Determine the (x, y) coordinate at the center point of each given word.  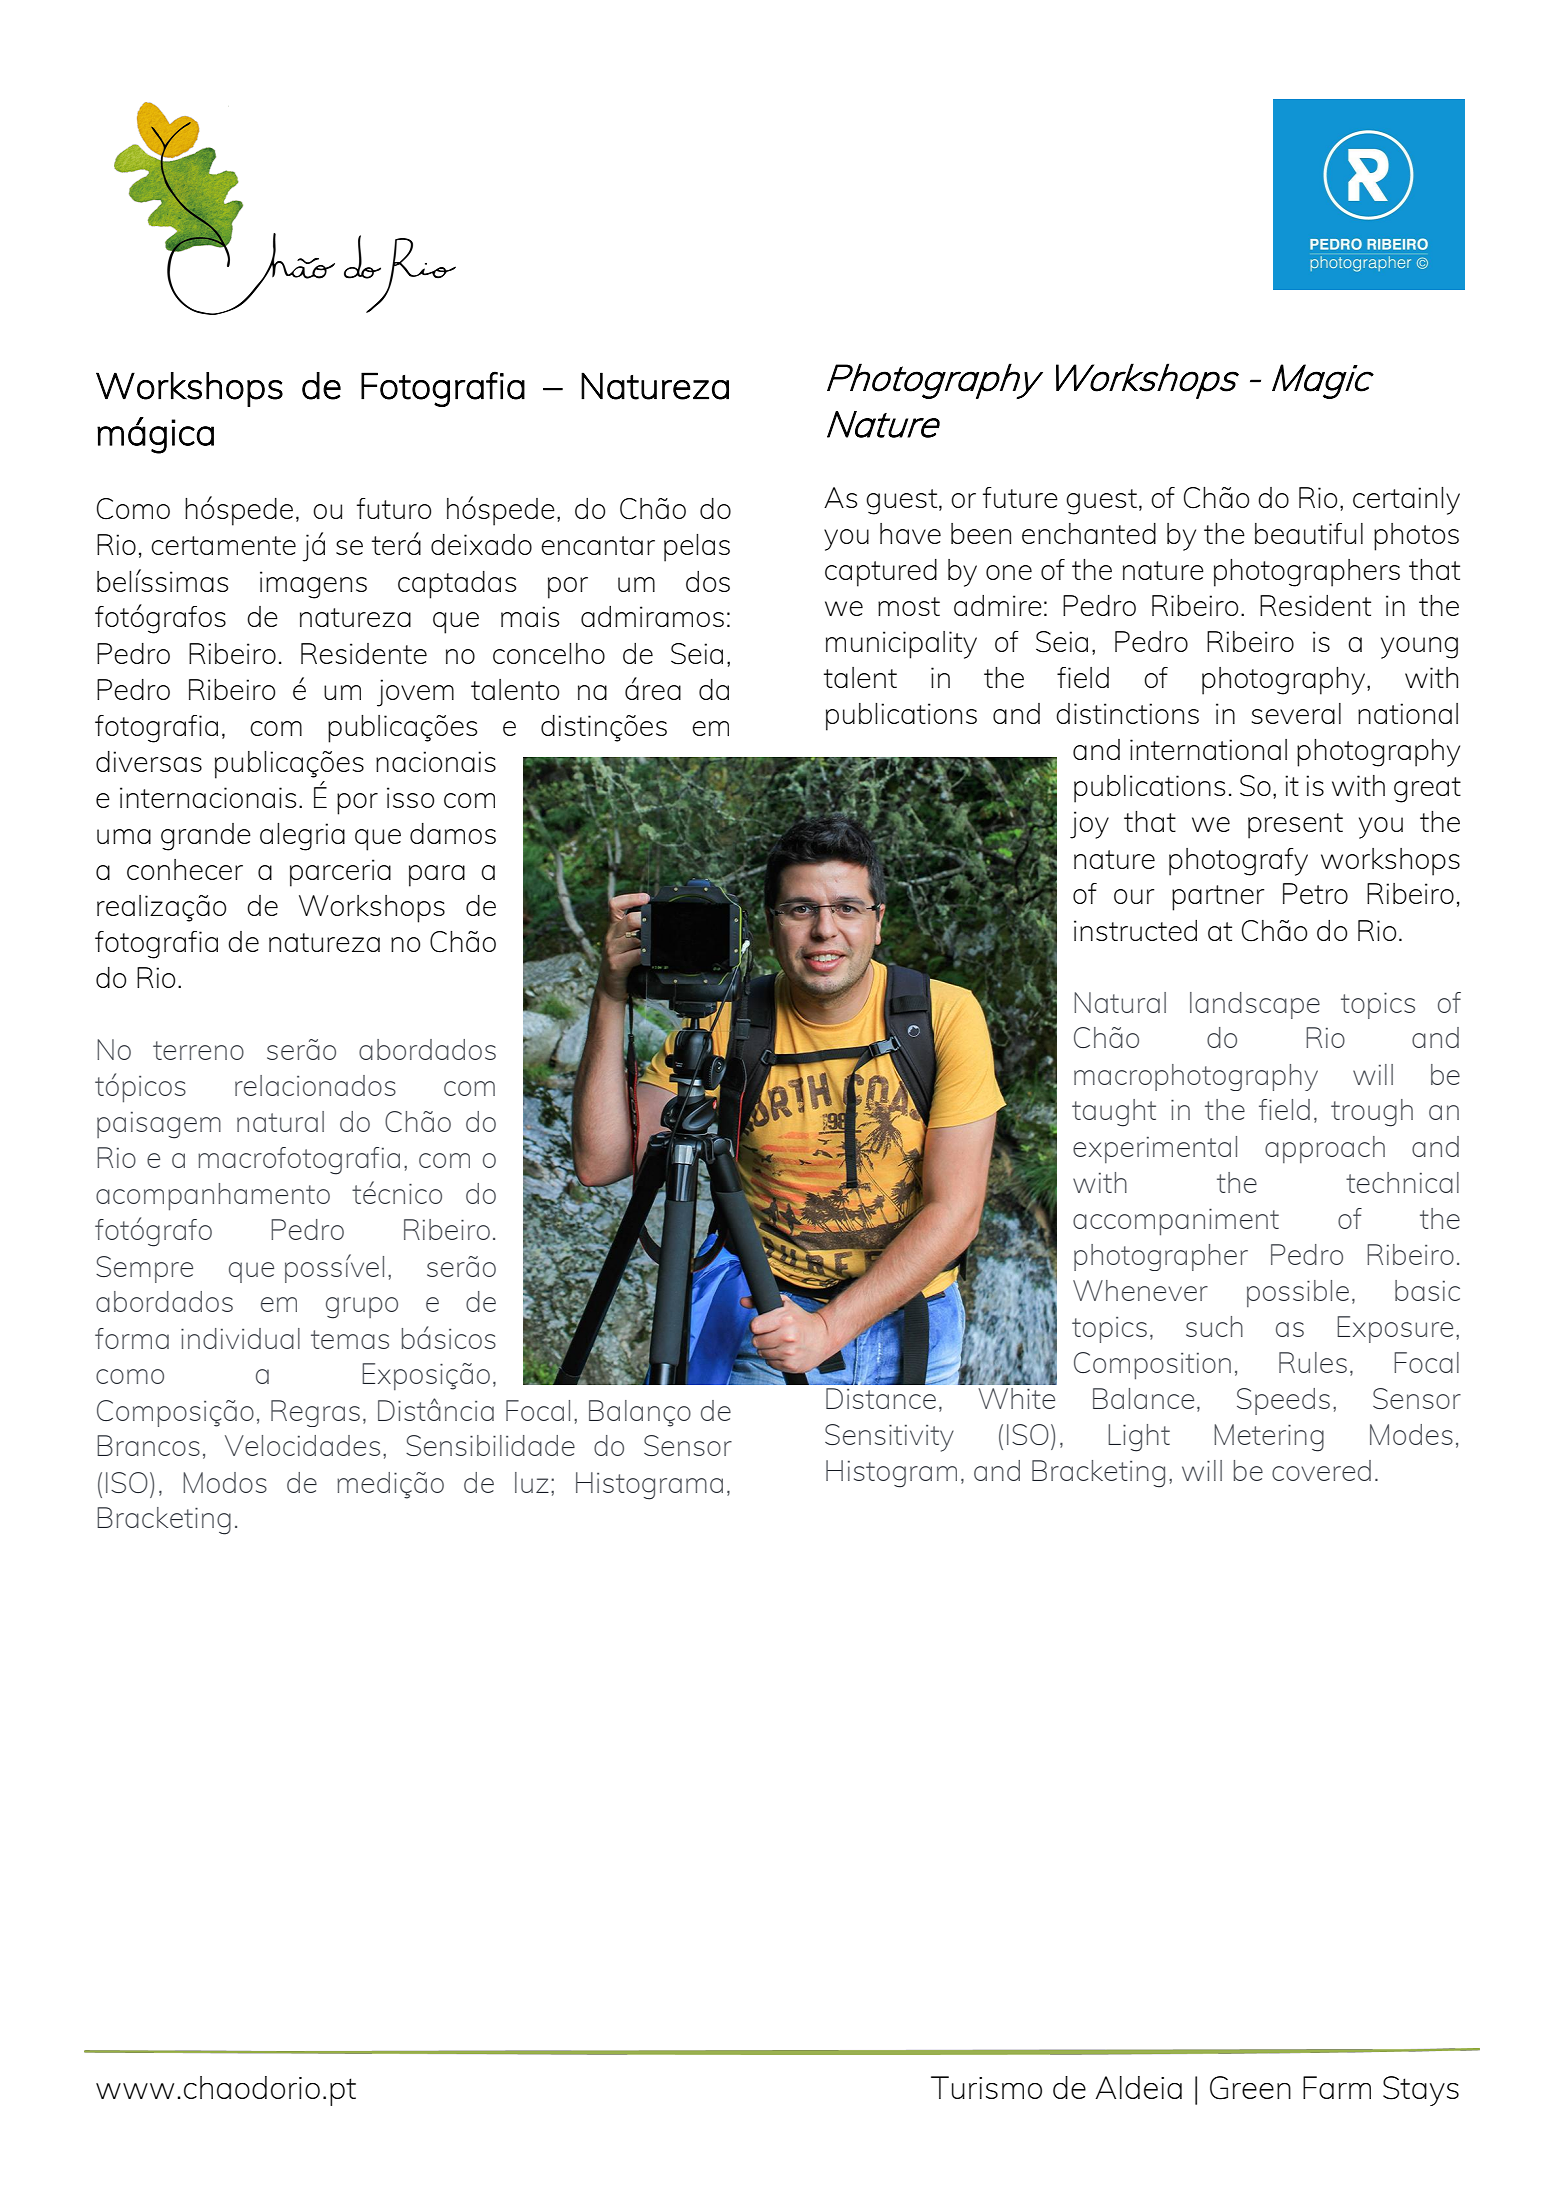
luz (532, 1482)
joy (1089, 825)
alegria (302, 837)
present (1295, 826)
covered (1321, 1470)
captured (881, 573)
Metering (1269, 1438)
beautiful (1309, 533)
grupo (362, 1308)
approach (1325, 1149)
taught (1114, 1113)
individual (240, 1338)
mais (530, 616)
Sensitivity (889, 1438)
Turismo (986, 2087)
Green (1250, 2088)
